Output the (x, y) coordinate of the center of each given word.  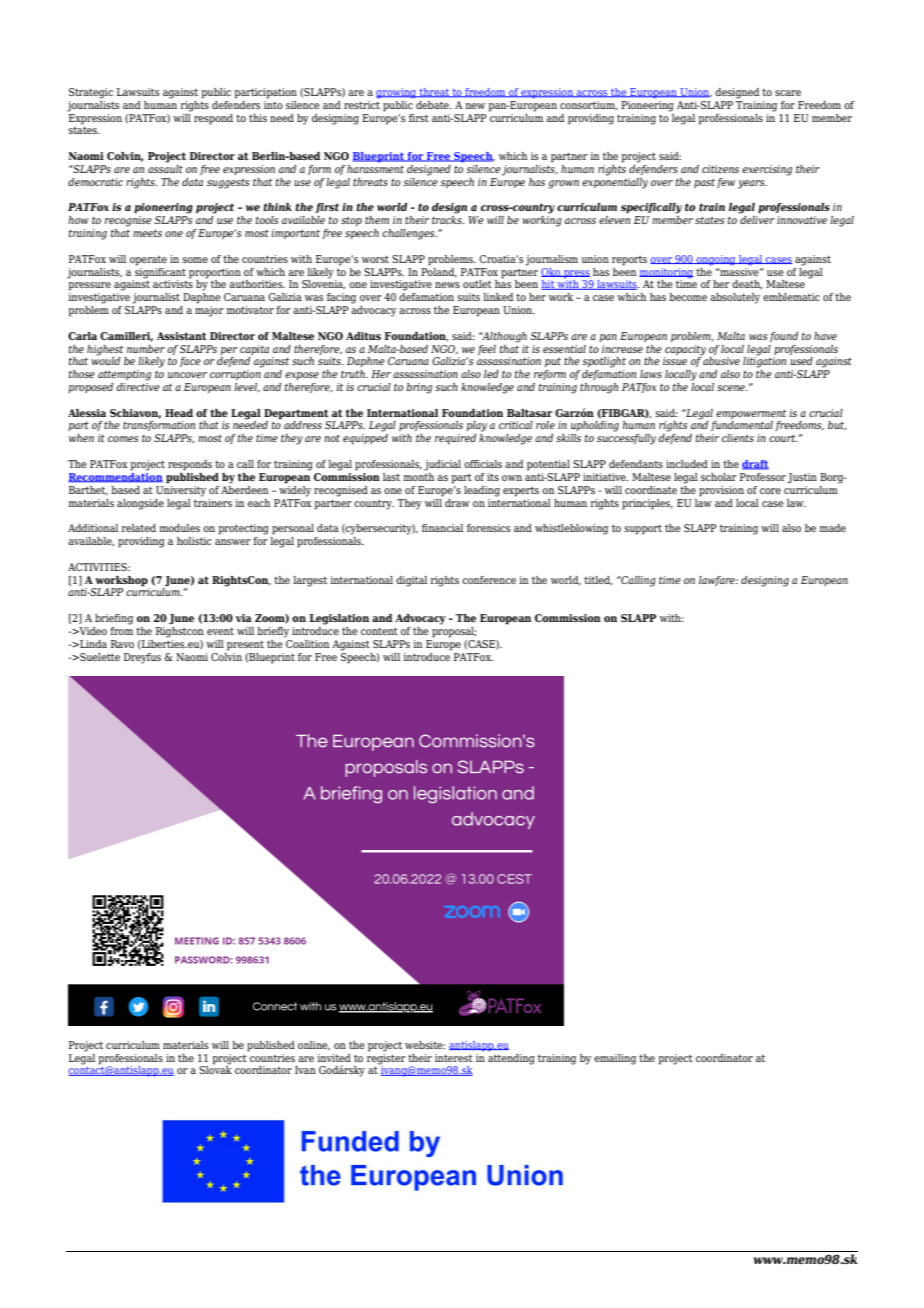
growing (397, 93)
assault (165, 167)
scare (788, 93)
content (379, 631)
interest (454, 1058)
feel (487, 350)
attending (511, 1059)
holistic (194, 541)
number (146, 349)
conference (489, 580)
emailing (615, 1059)
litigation (764, 361)
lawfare (718, 581)
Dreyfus (142, 658)
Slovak (215, 1069)
